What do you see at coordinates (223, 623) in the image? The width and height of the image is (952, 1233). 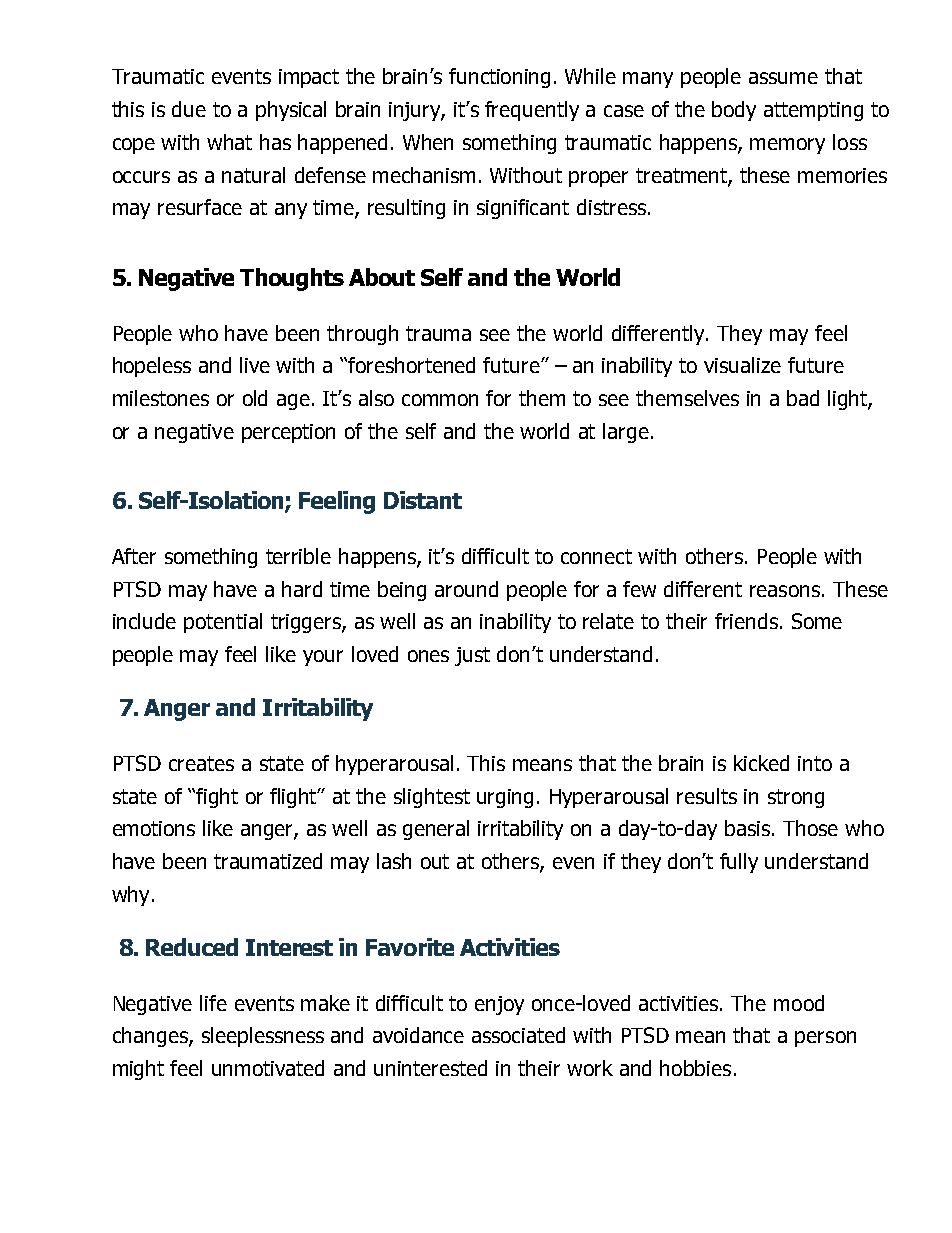 I see `potential` at bounding box center [223, 623].
